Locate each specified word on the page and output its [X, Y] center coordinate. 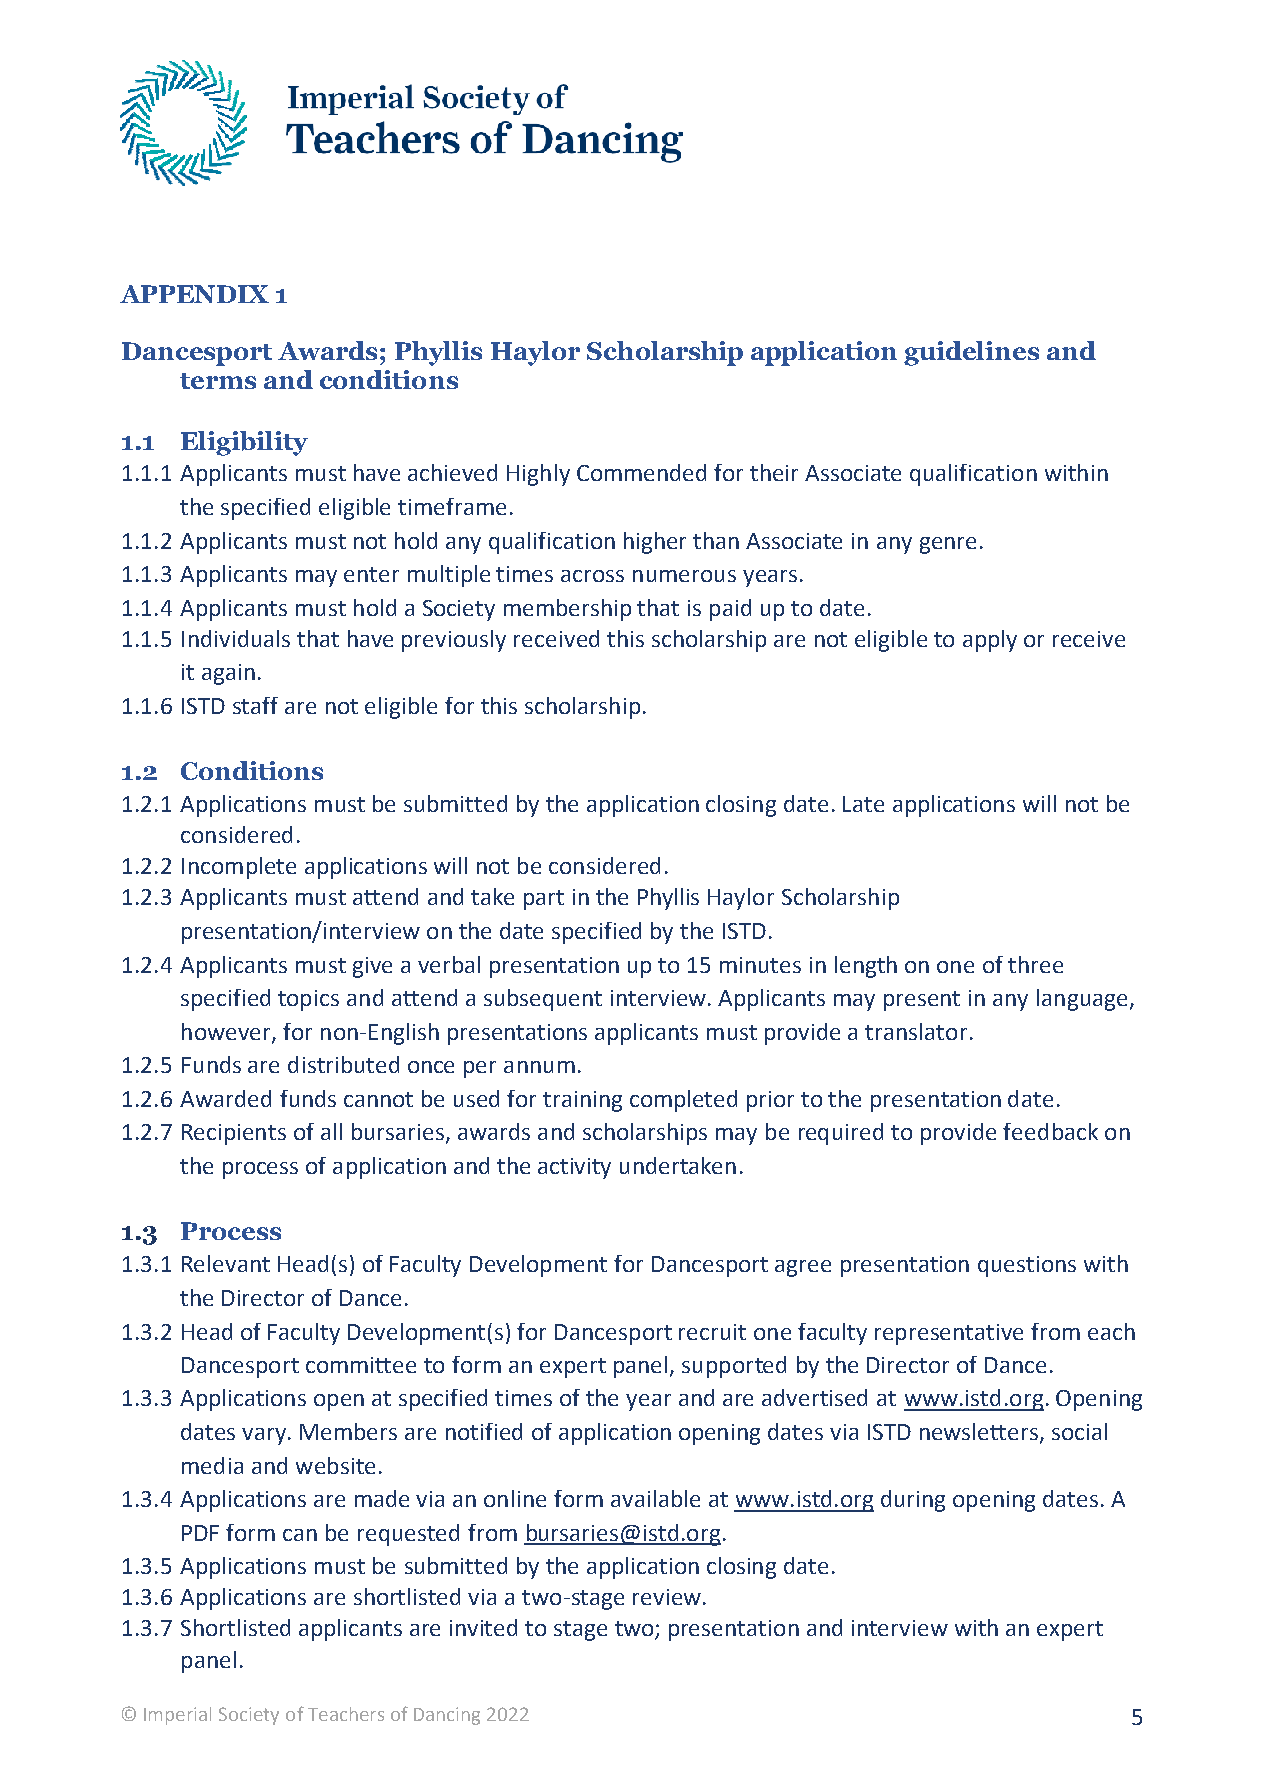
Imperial [177, 1716]
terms [218, 381]
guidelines [971, 353]
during [913, 1501]
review [667, 1597]
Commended [641, 472]
